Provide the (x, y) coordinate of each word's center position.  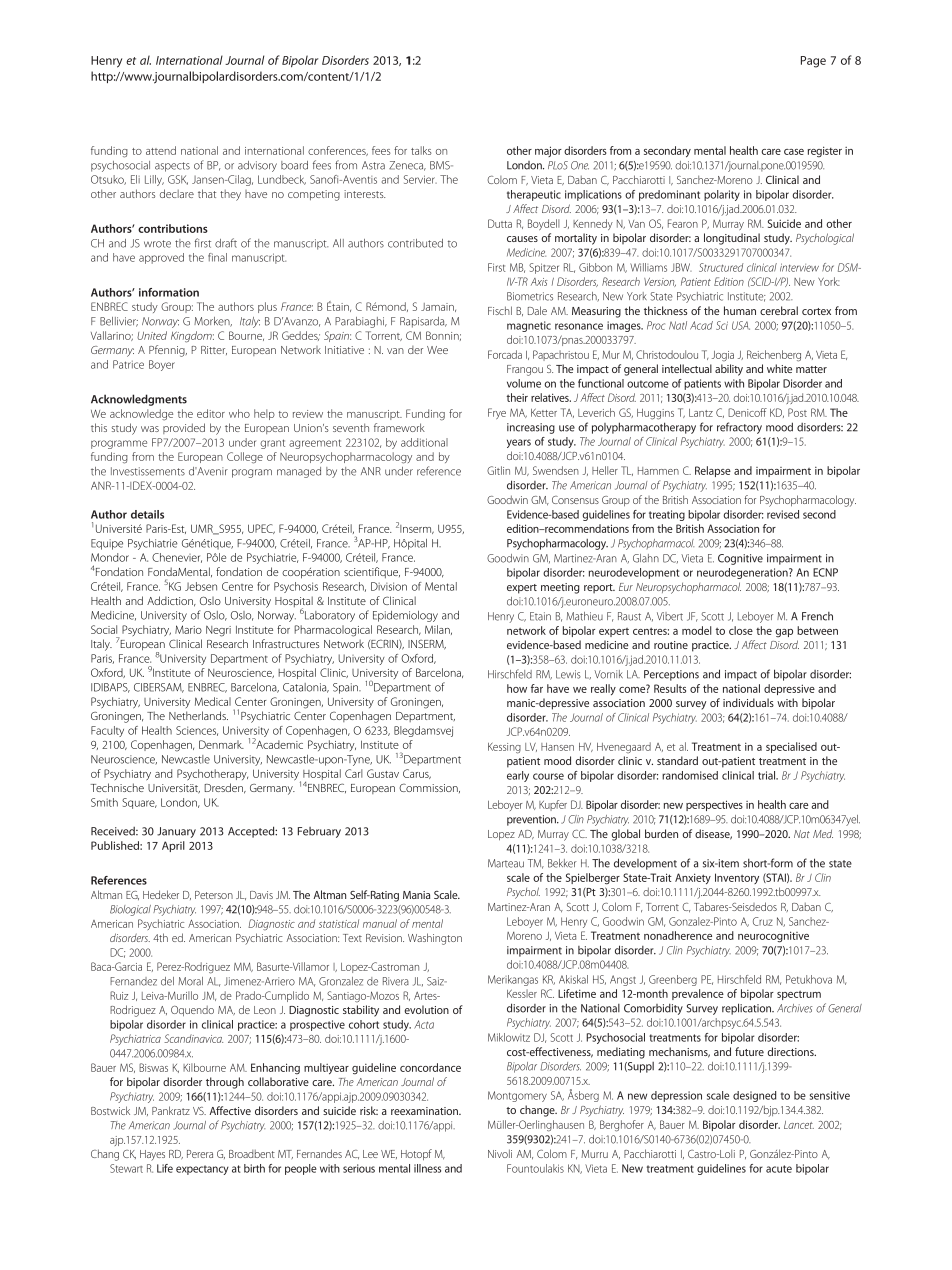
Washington (435, 939)
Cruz (763, 921)
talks (421, 150)
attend (161, 150)
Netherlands (198, 715)
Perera (200, 1154)
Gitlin (498, 470)
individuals (748, 702)
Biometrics (530, 296)
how (517, 688)
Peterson (214, 895)
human (740, 310)
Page (813, 62)
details (147, 514)
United (152, 335)
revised (783, 514)
